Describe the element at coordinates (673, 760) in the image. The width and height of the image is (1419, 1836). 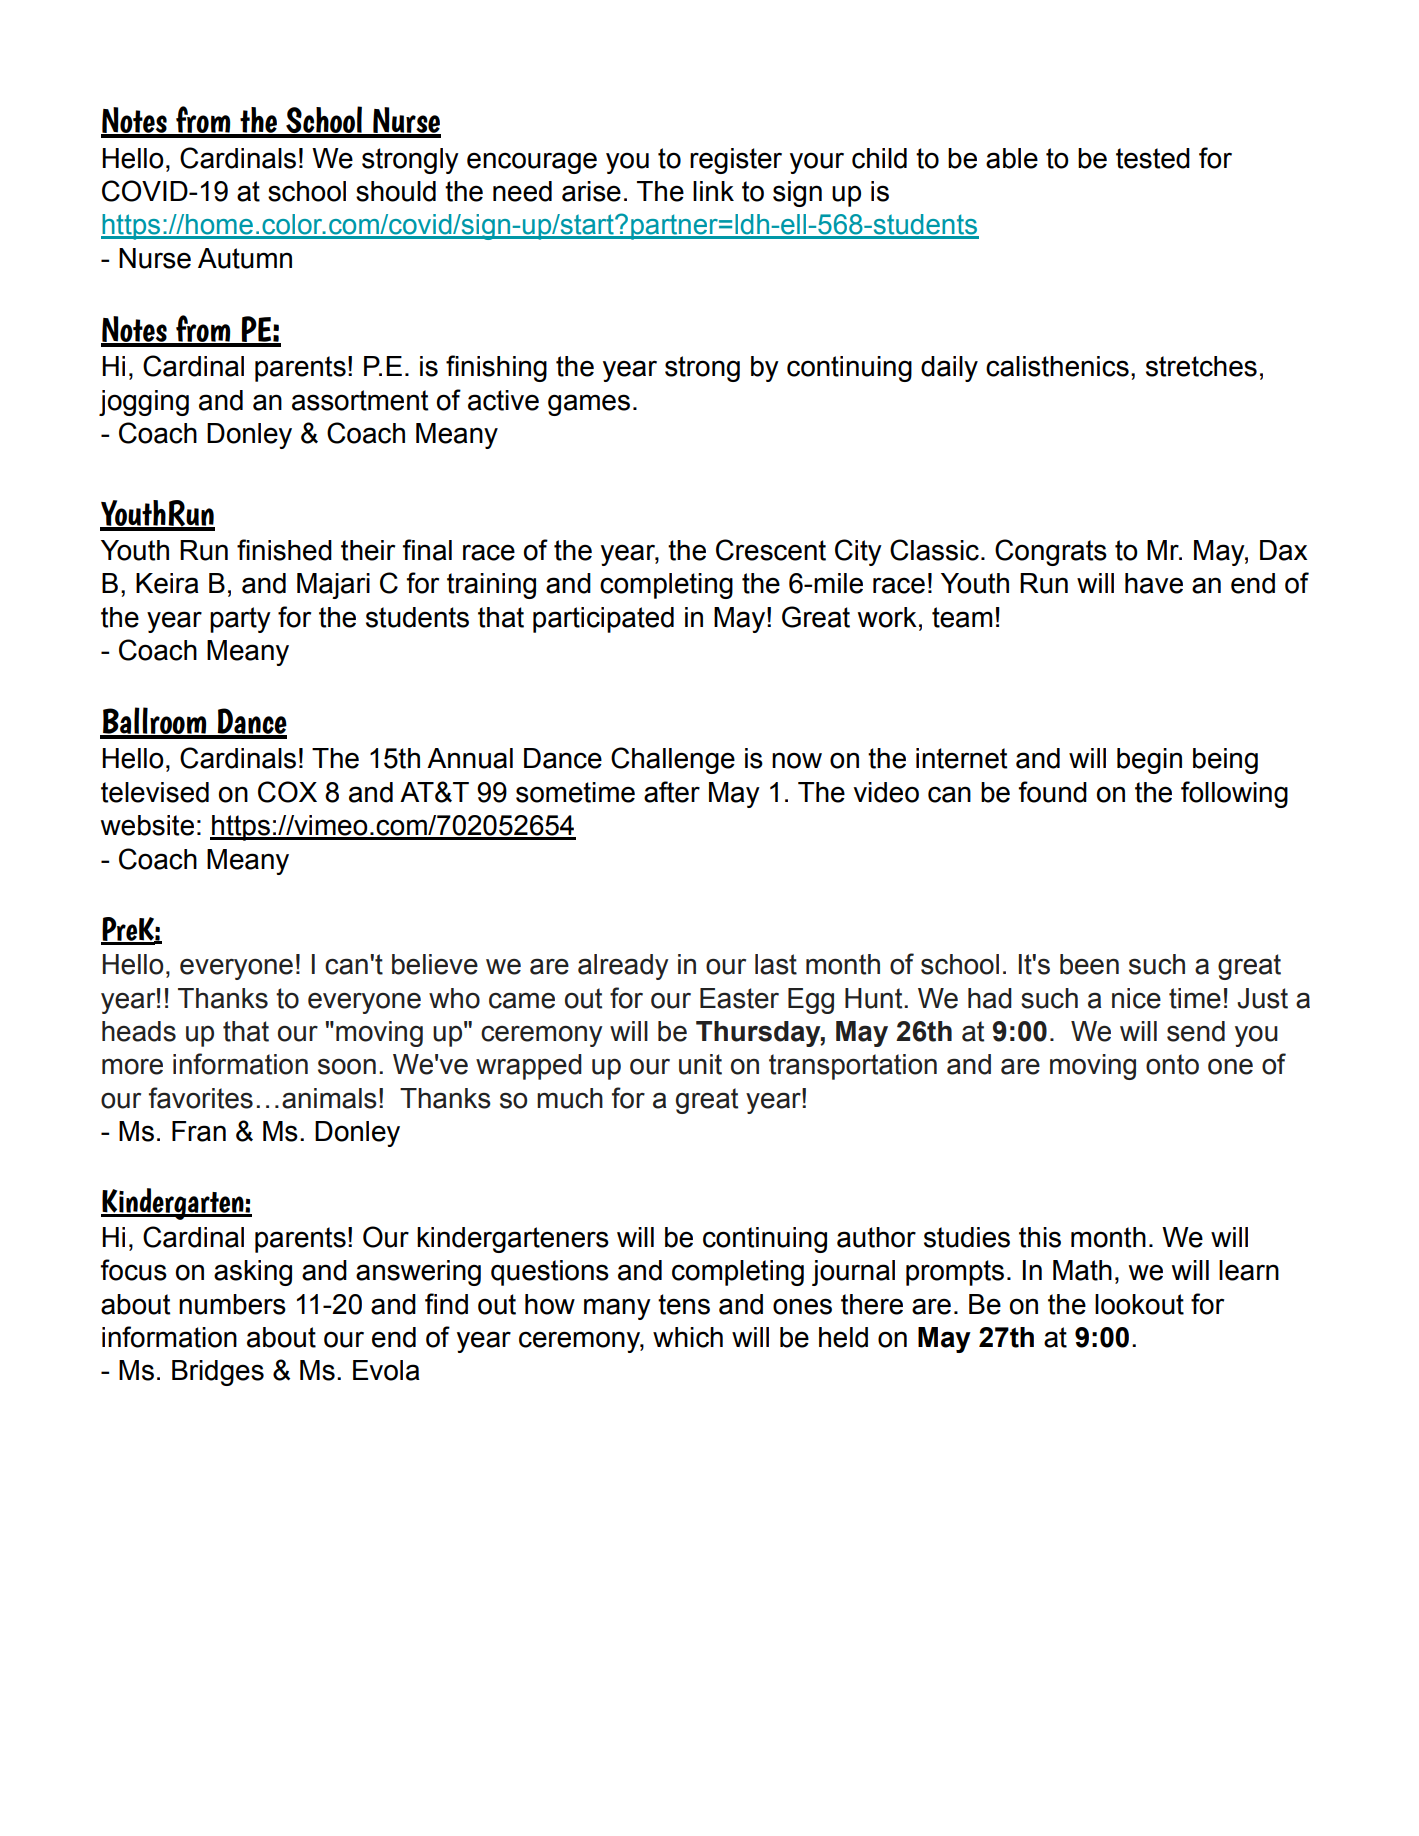
I see `Challenge` at that location.
